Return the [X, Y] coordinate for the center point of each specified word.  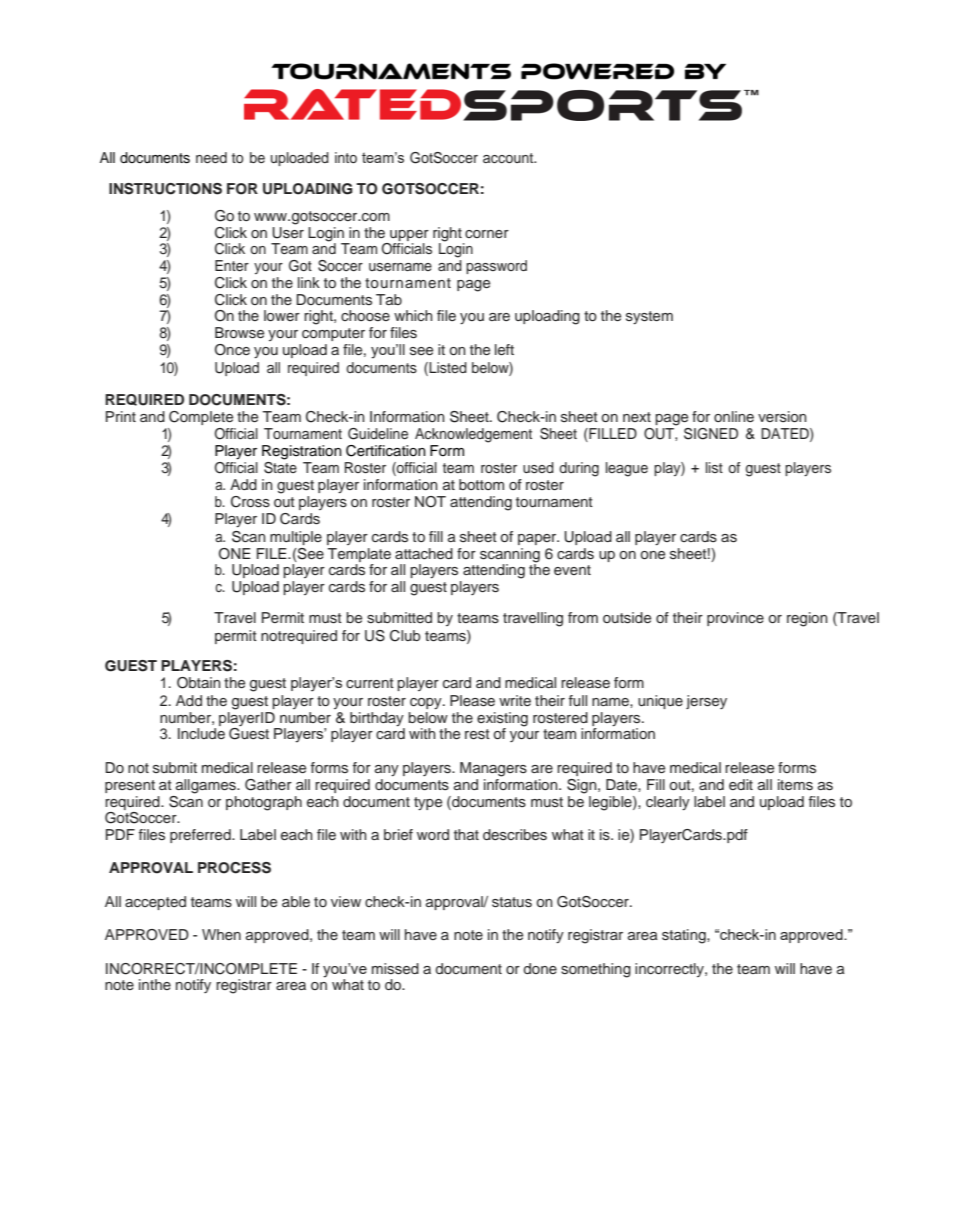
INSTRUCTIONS [165, 189]
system [649, 318]
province [735, 619]
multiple [296, 538]
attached [424, 553]
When [221, 934]
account [509, 158]
